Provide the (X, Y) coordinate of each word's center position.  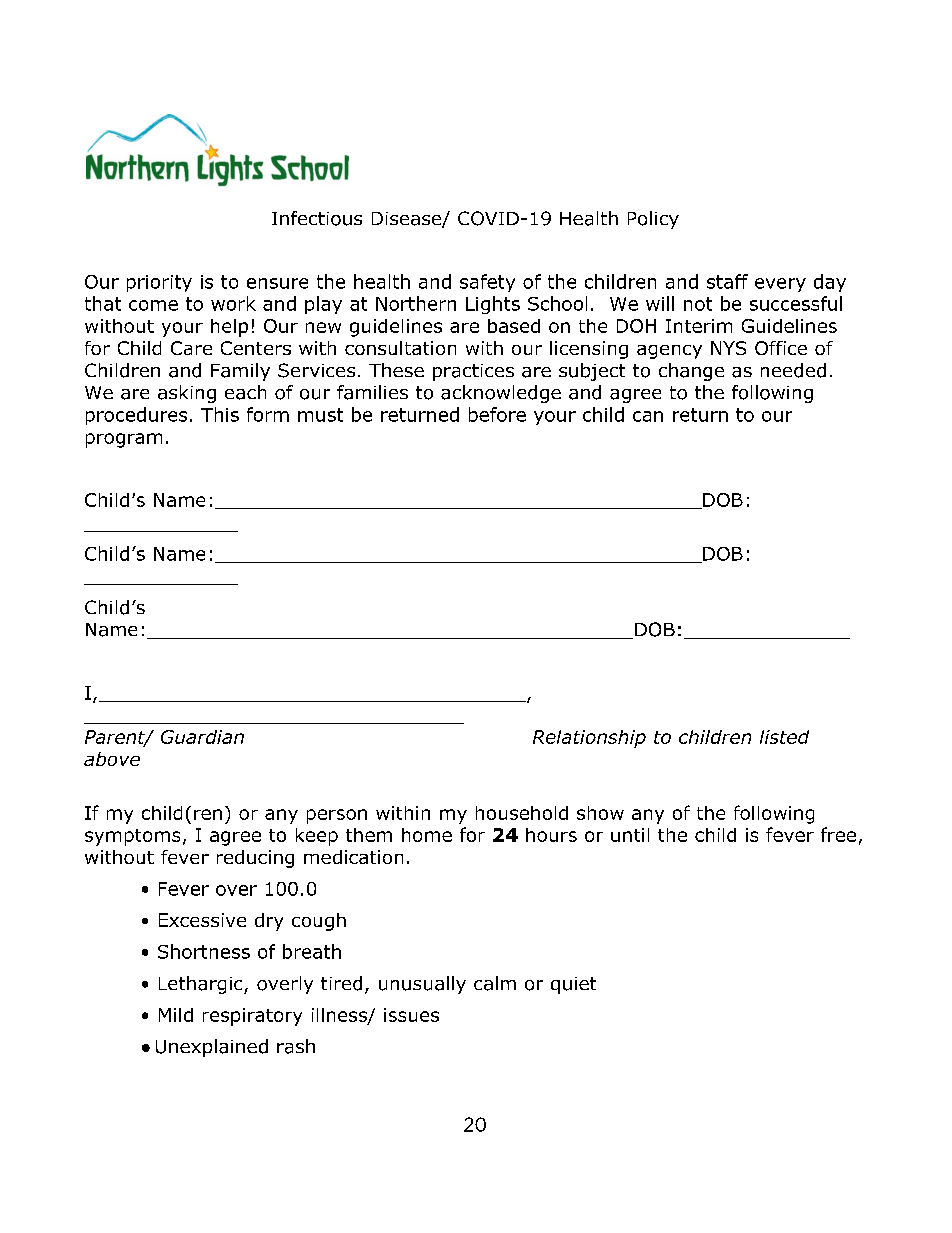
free (838, 834)
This (220, 414)
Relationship (589, 739)
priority (159, 283)
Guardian (202, 737)
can (648, 416)
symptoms (132, 837)
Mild (176, 1015)
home (427, 835)
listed (784, 737)
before (497, 414)
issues (411, 1015)
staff (727, 281)
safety (487, 283)
